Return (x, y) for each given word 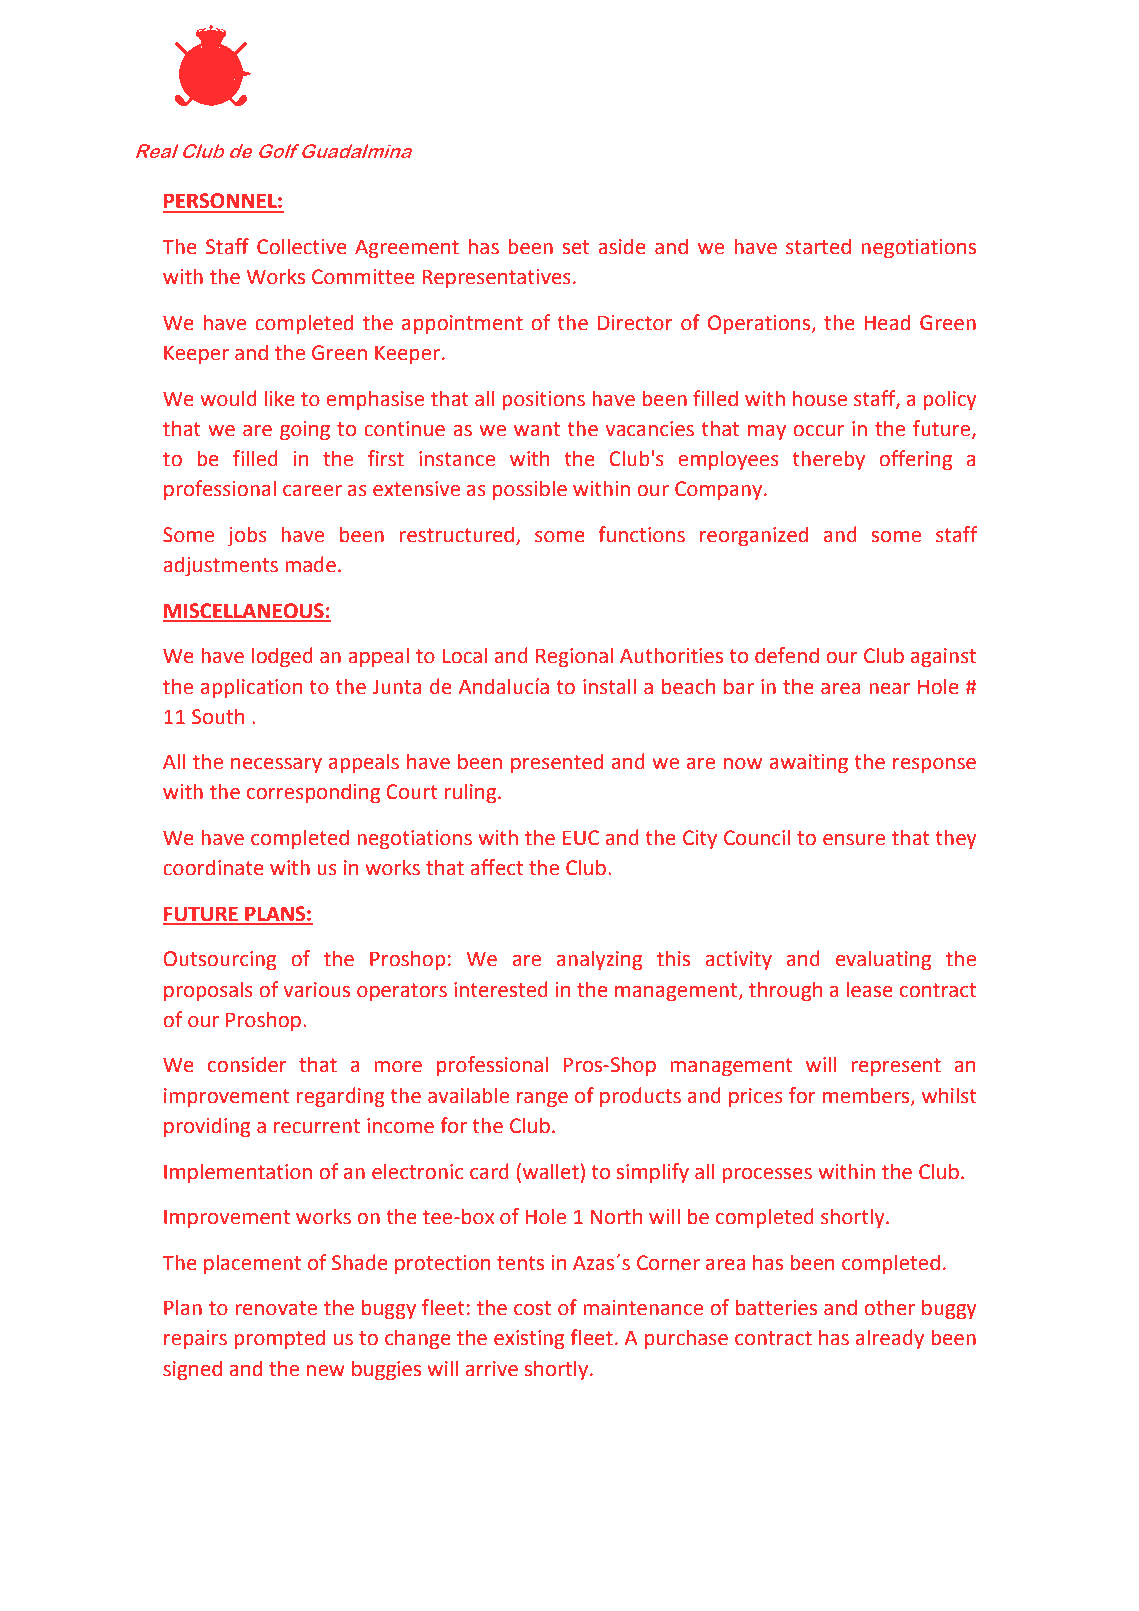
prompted (279, 1339)
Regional (574, 657)
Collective (302, 246)
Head (887, 322)
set (576, 247)
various (317, 990)
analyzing (599, 960)
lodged (282, 657)
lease (870, 989)
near (889, 689)
